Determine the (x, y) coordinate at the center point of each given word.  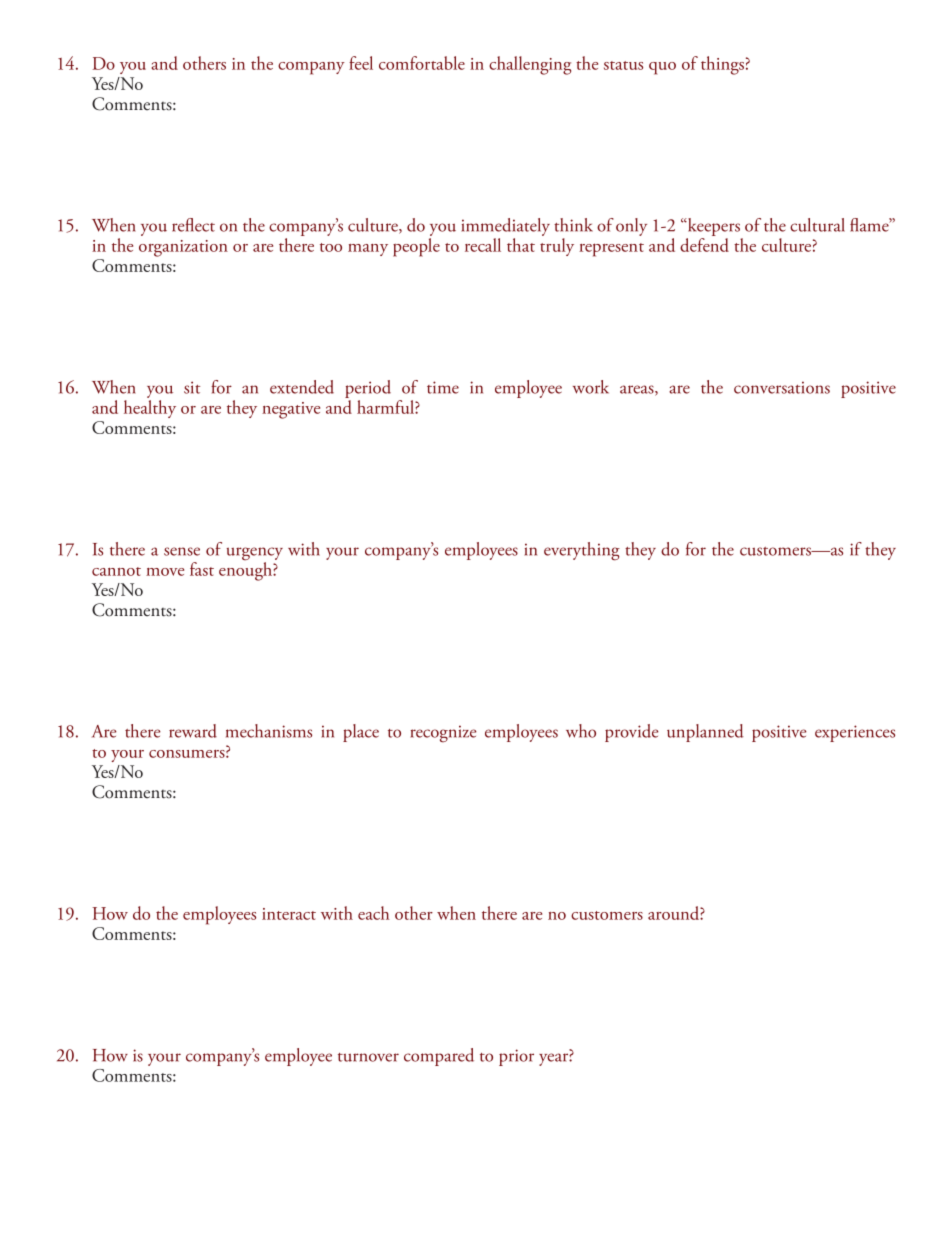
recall (483, 245)
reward (193, 731)
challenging (530, 65)
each (374, 913)
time (443, 387)
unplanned (705, 733)
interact (289, 914)
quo (662, 68)
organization (183, 248)
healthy (150, 409)
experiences (855, 733)
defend (704, 245)
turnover (368, 1057)
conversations (782, 387)
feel (361, 63)
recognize (444, 734)
